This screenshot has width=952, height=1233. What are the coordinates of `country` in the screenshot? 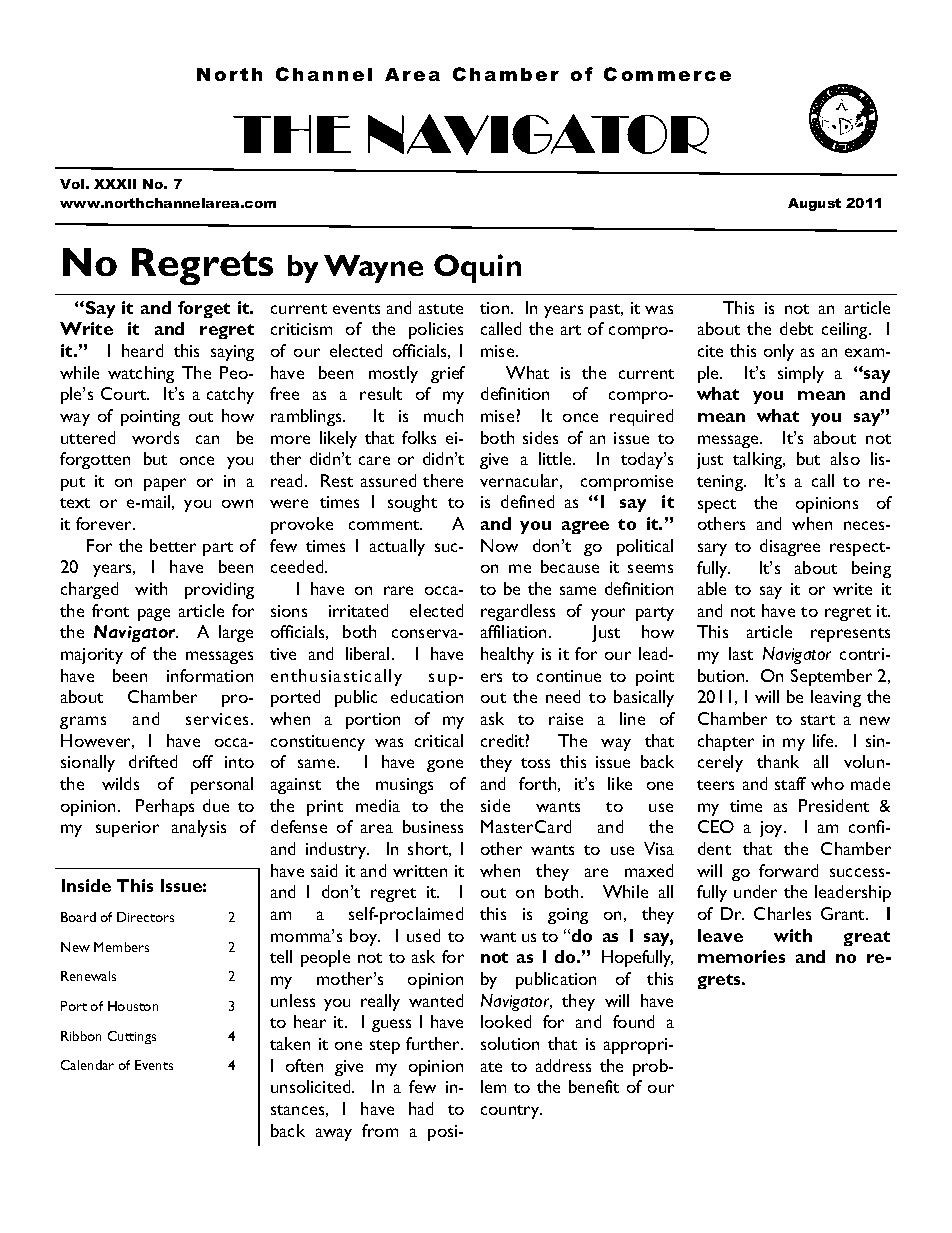 It's located at (511, 1112).
